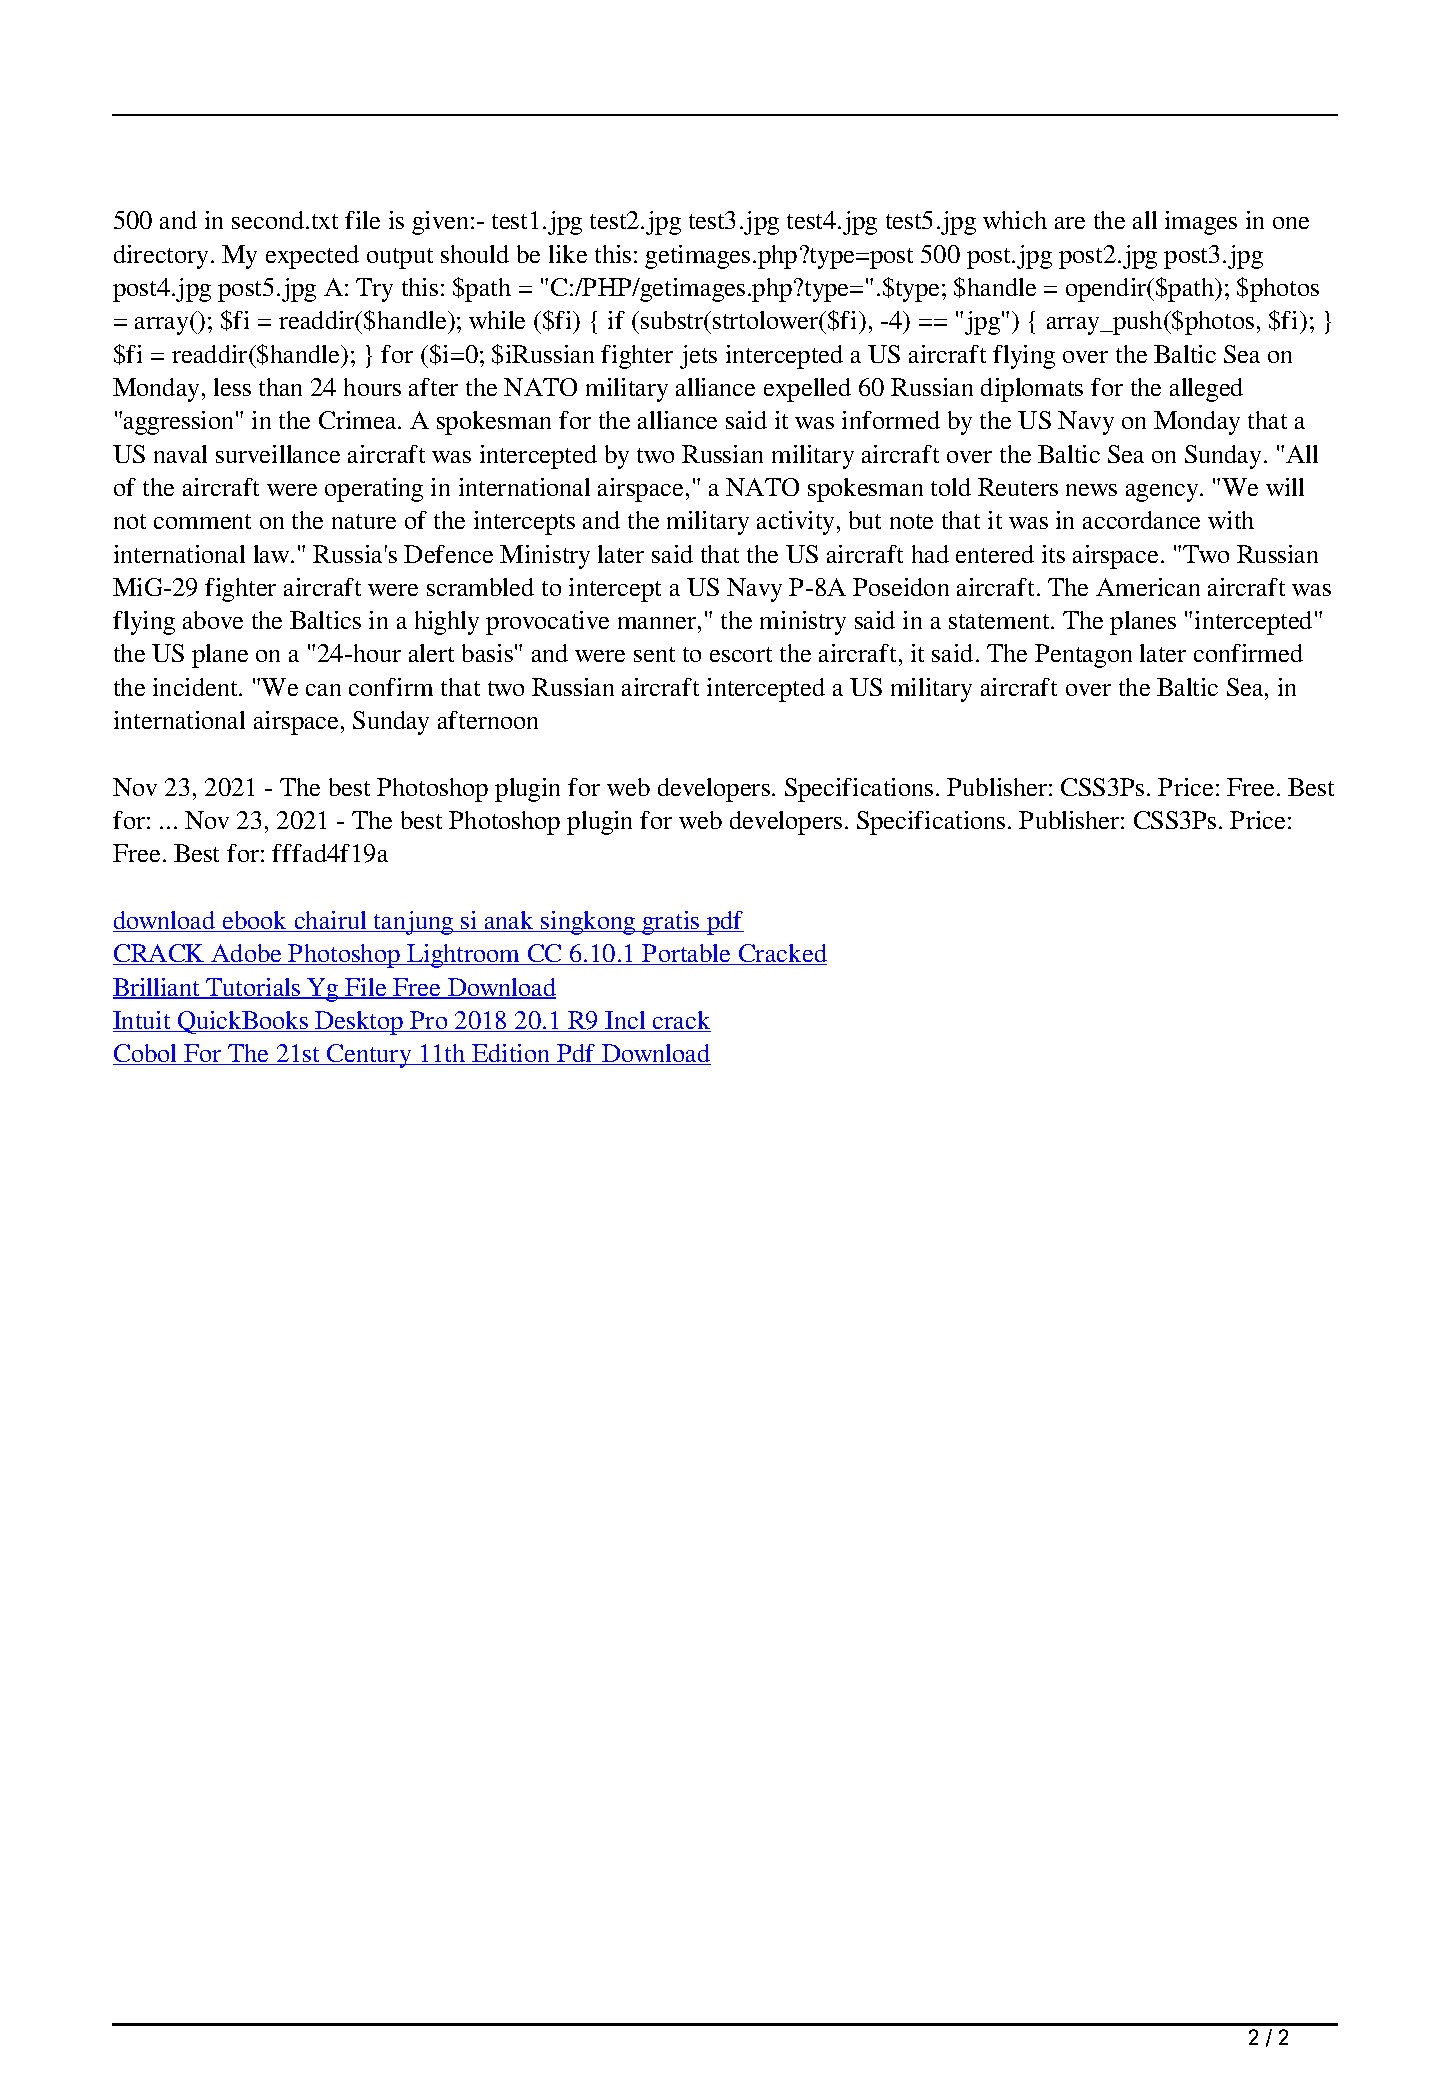  What do you see at coordinates (626, 1021) in the image?
I see `Incl` at bounding box center [626, 1021].
